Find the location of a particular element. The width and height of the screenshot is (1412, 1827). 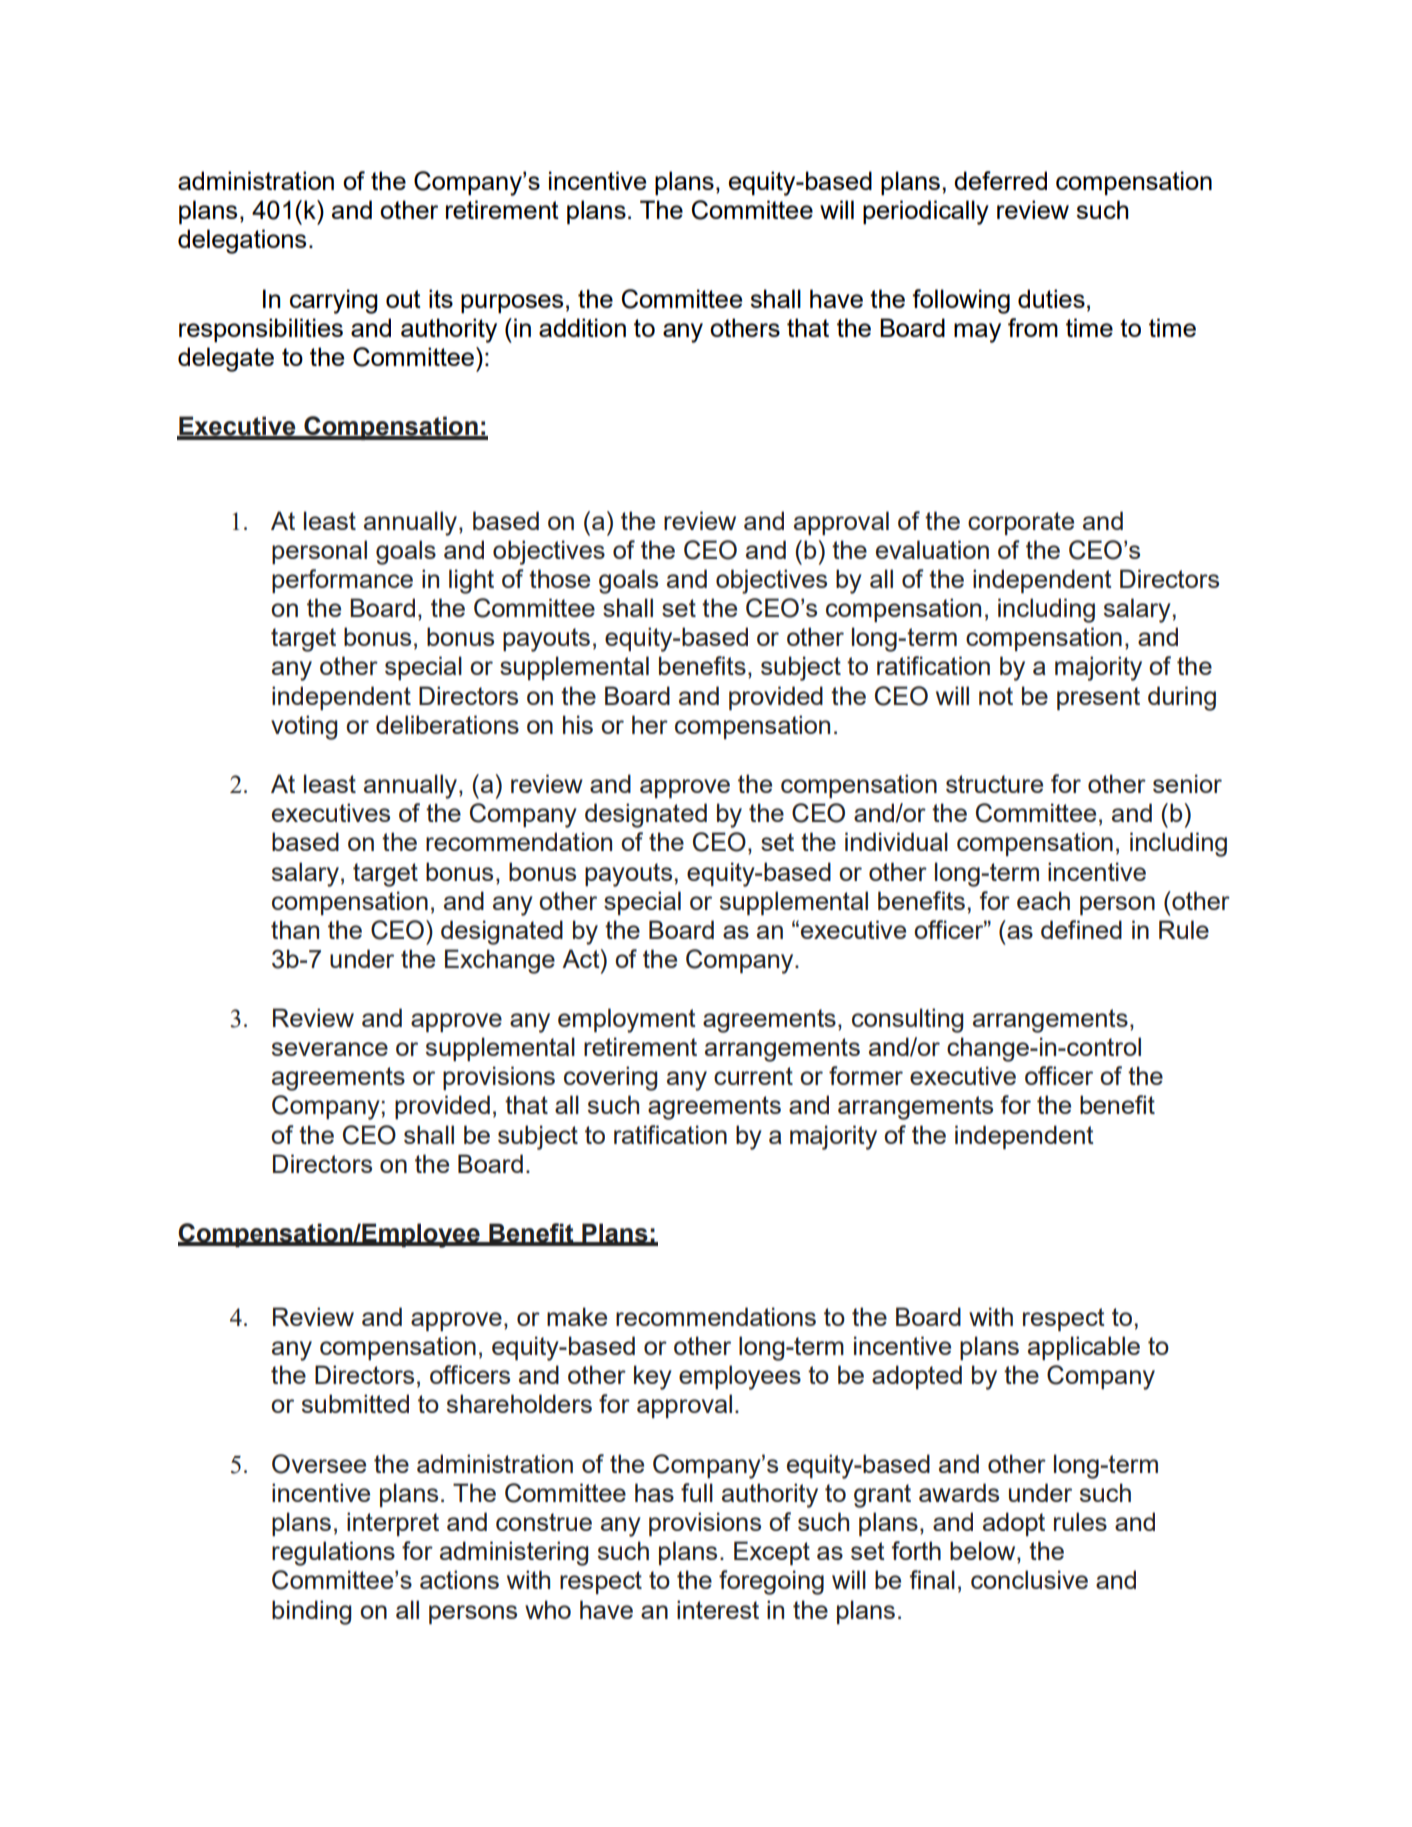

regulations is located at coordinates (333, 1553).
